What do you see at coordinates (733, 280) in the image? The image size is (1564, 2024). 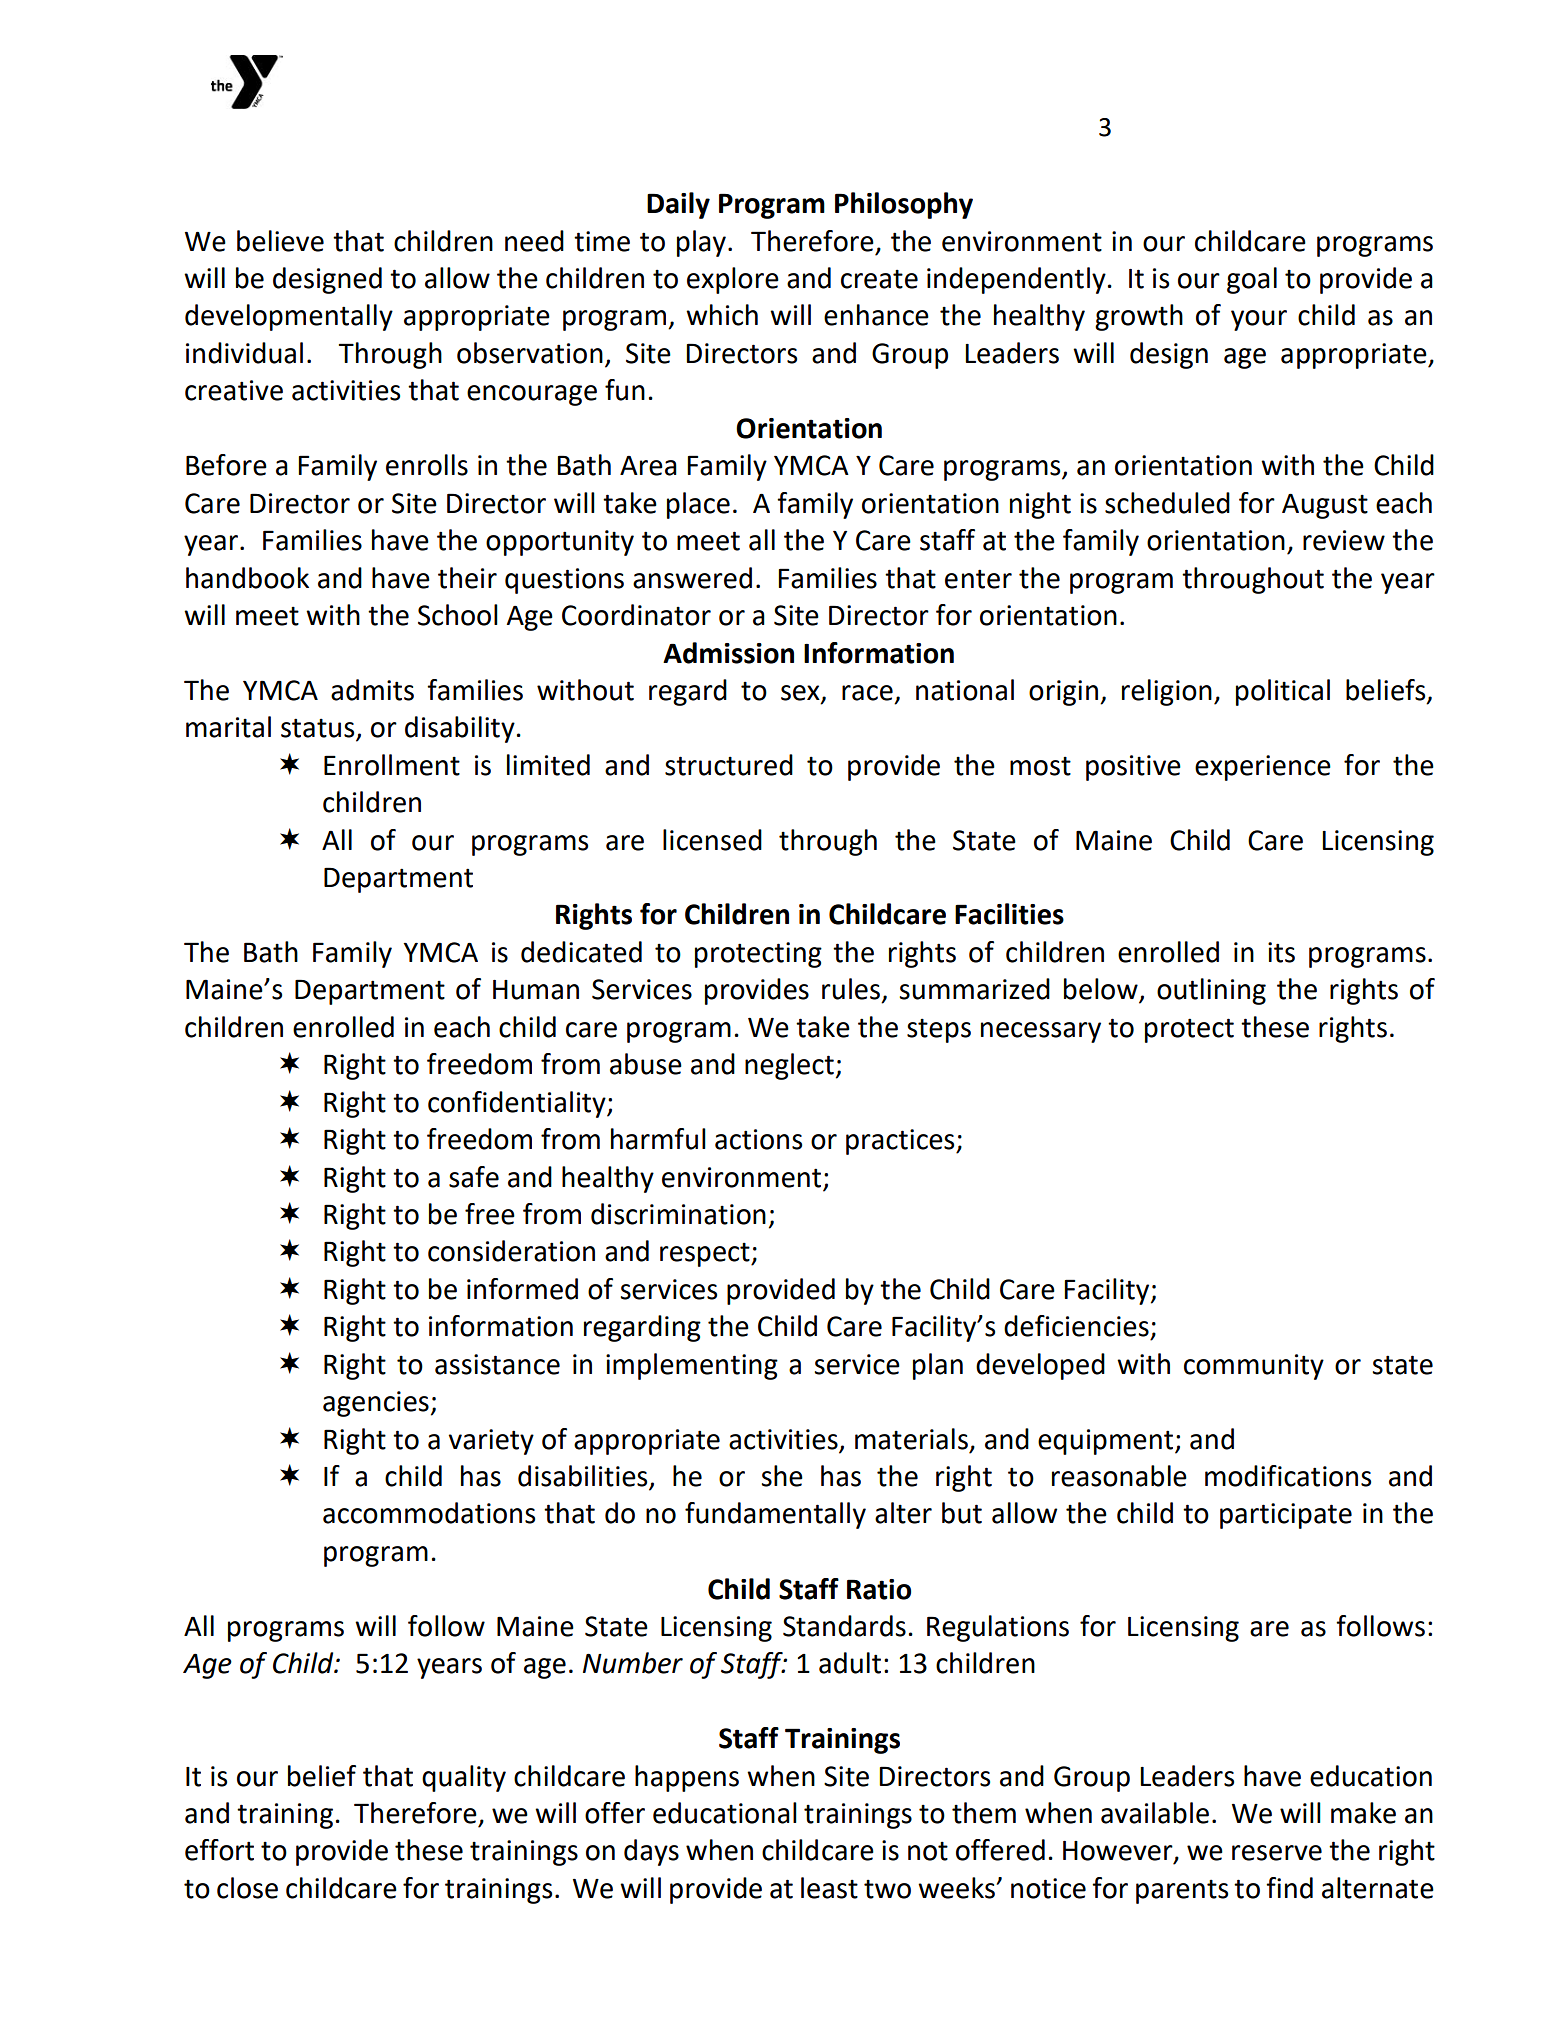 I see `explore` at bounding box center [733, 280].
